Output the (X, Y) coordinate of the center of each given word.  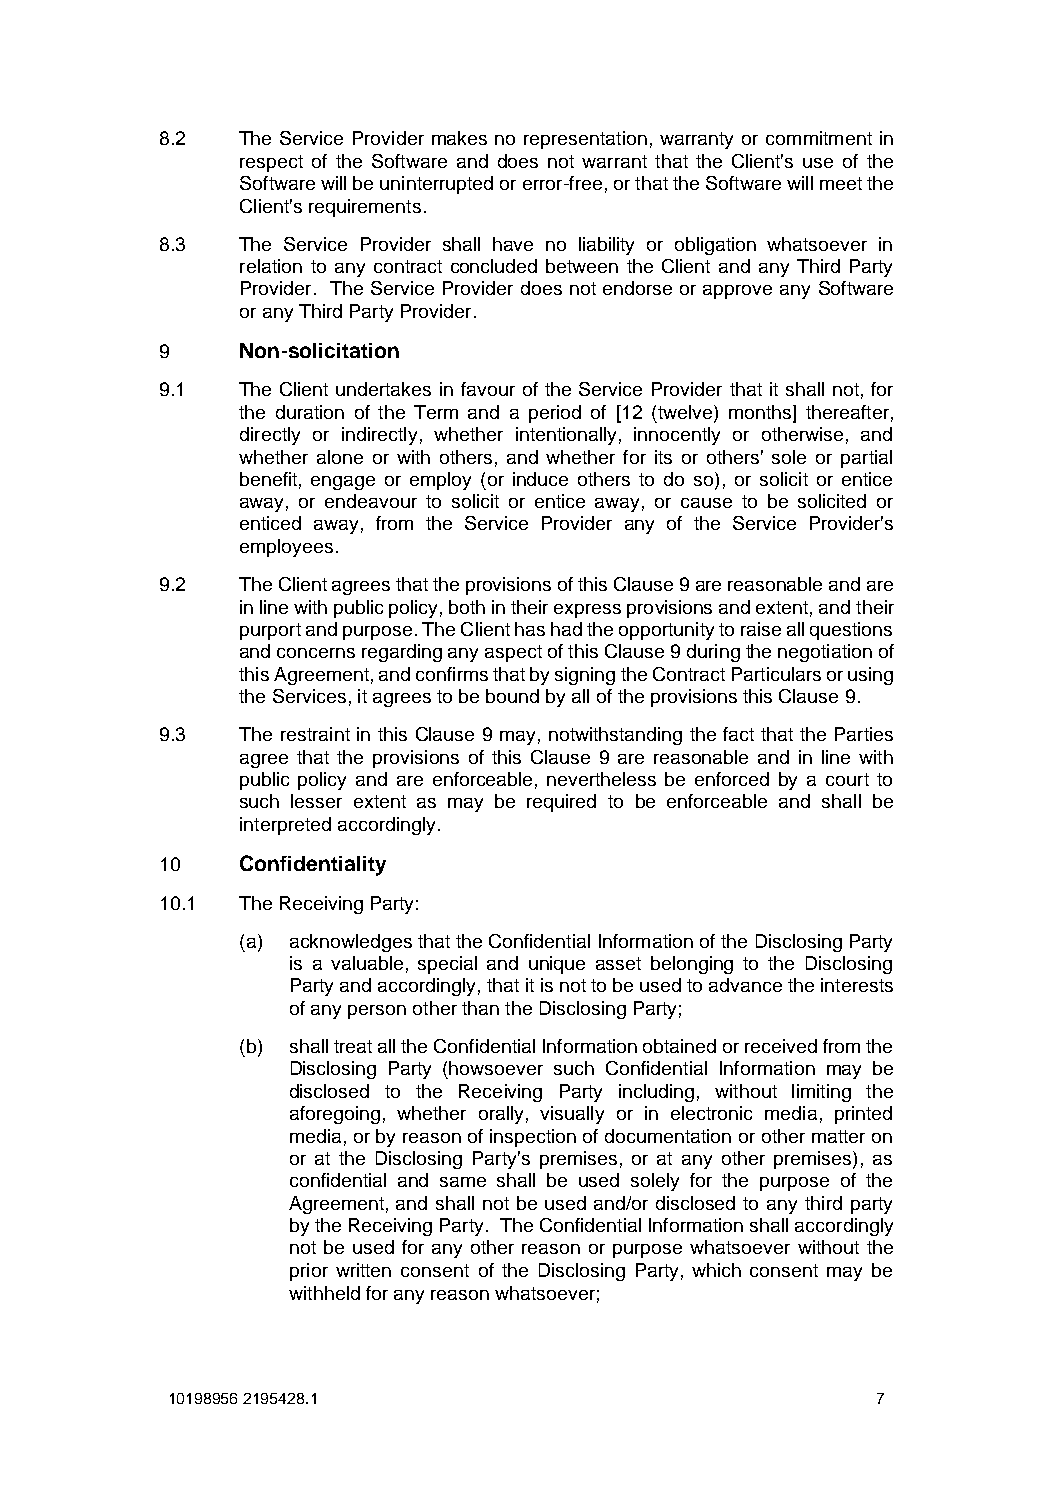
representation (585, 140)
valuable (367, 963)
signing (585, 676)
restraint (315, 734)
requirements (365, 208)
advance (745, 985)
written (363, 1270)
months (760, 412)
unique (557, 965)
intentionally (566, 436)
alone (340, 457)
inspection (533, 1138)
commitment (819, 138)
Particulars (776, 674)
